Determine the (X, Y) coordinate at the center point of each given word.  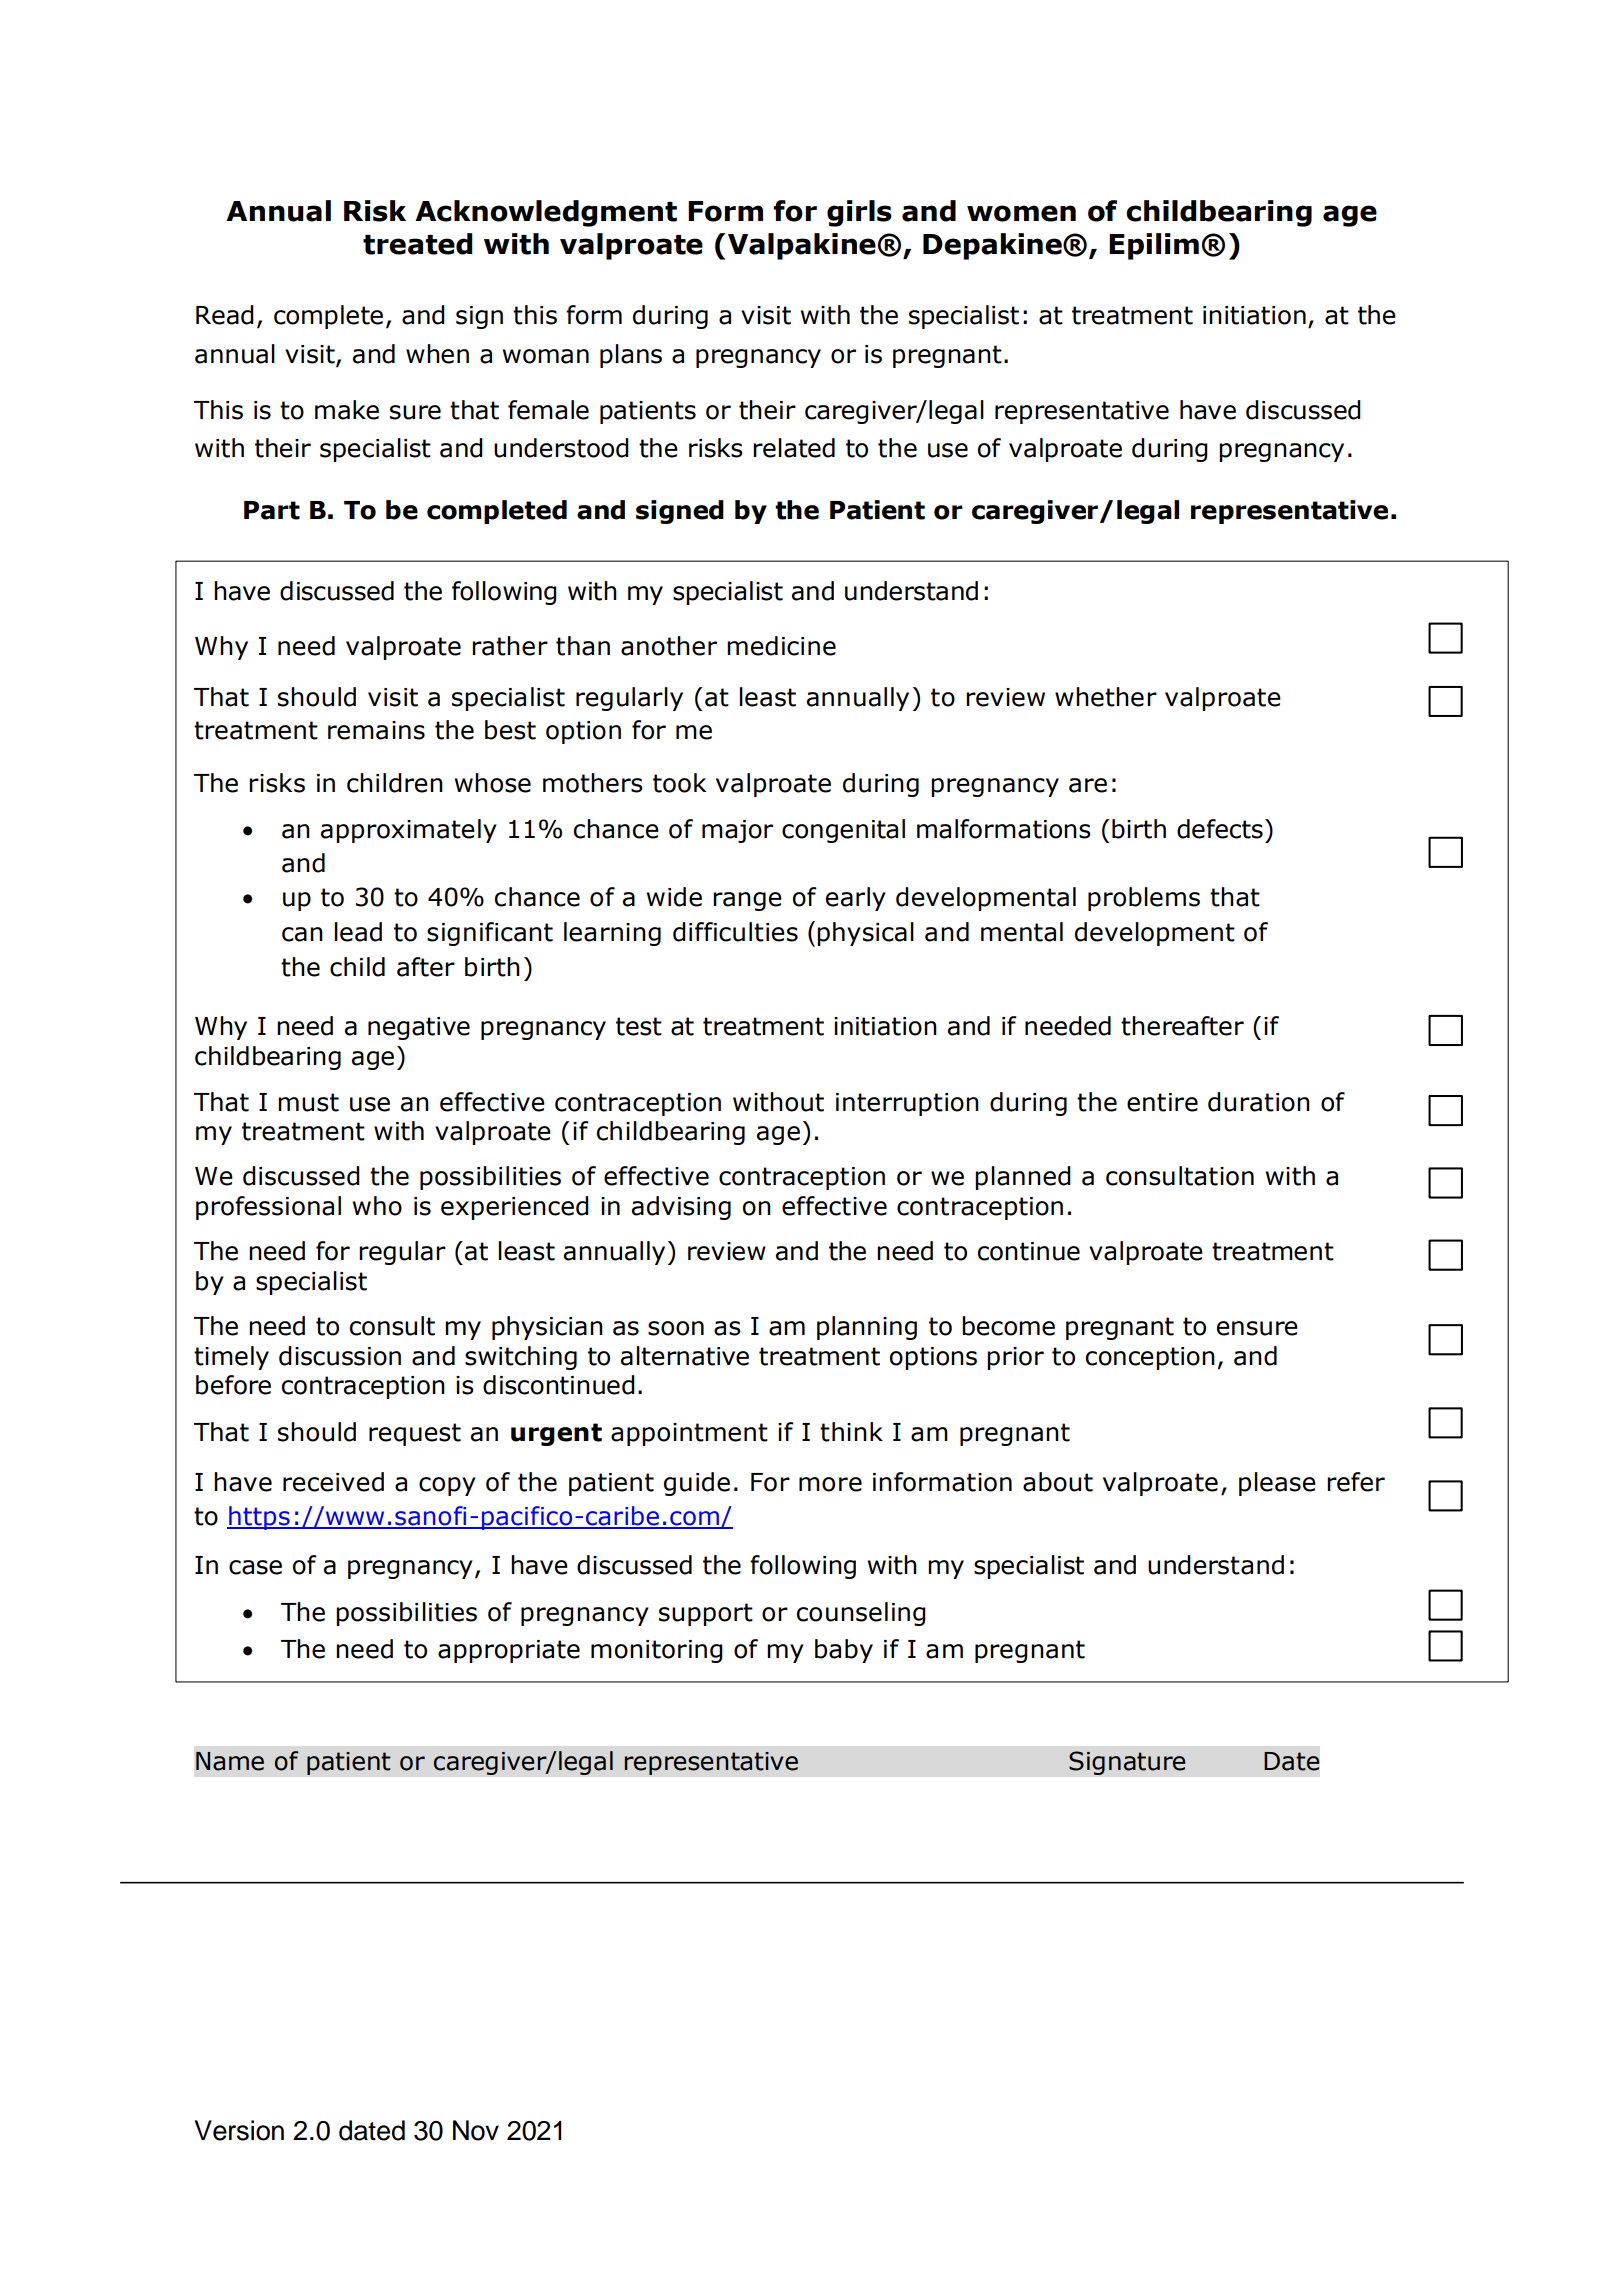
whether (1106, 697)
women (1021, 213)
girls (859, 213)
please (1277, 1484)
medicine (781, 646)
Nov (476, 2130)
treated (418, 244)
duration (1259, 1102)
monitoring (657, 1651)
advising (681, 1208)
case (255, 1567)
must (308, 1102)
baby (844, 1651)
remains (376, 730)
